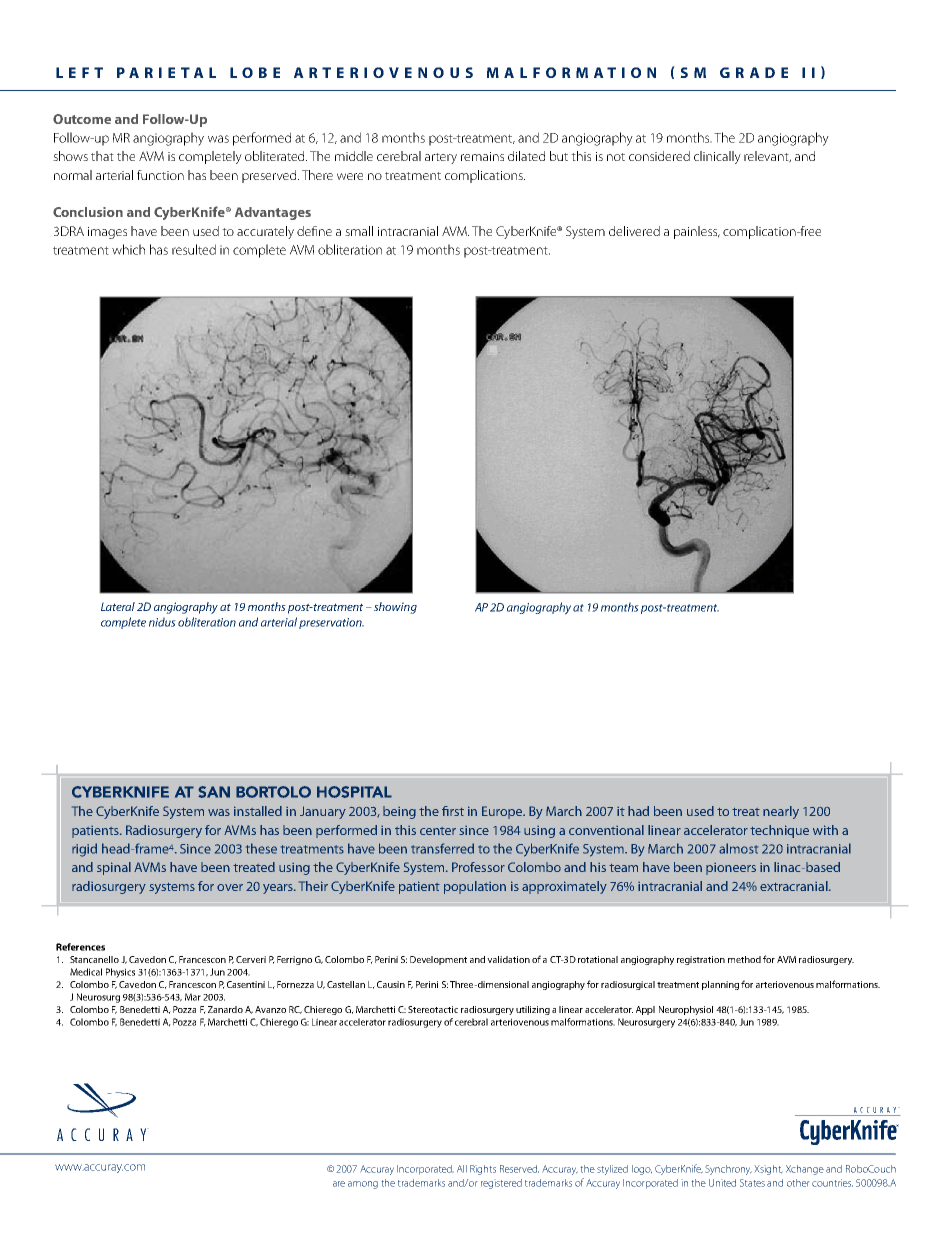 The height and width of the document is (1233, 952). What do you see at coordinates (395, 608) in the document?
I see `showing` at bounding box center [395, 608].
